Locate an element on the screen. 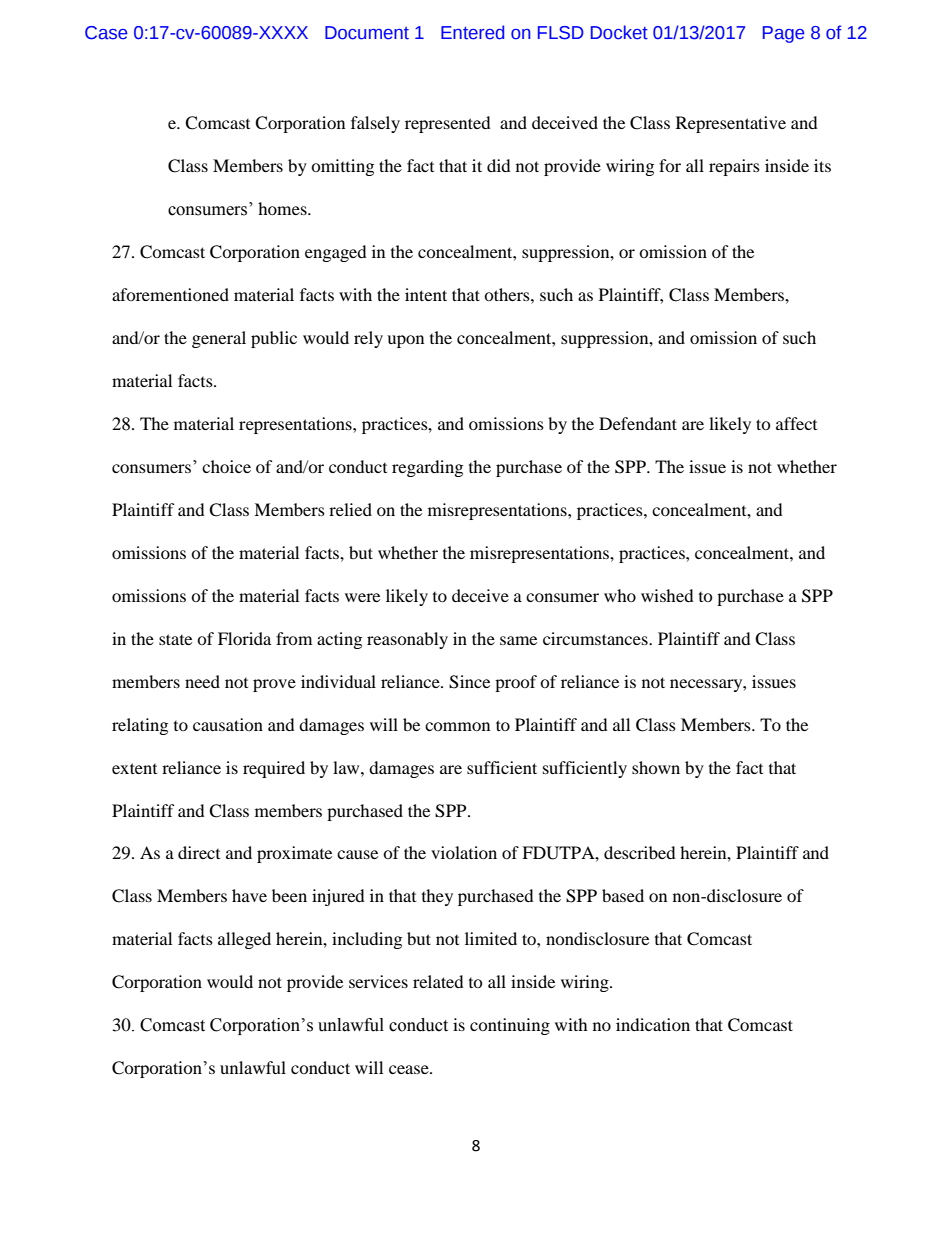  choice is located at coordinates (226, 466).
